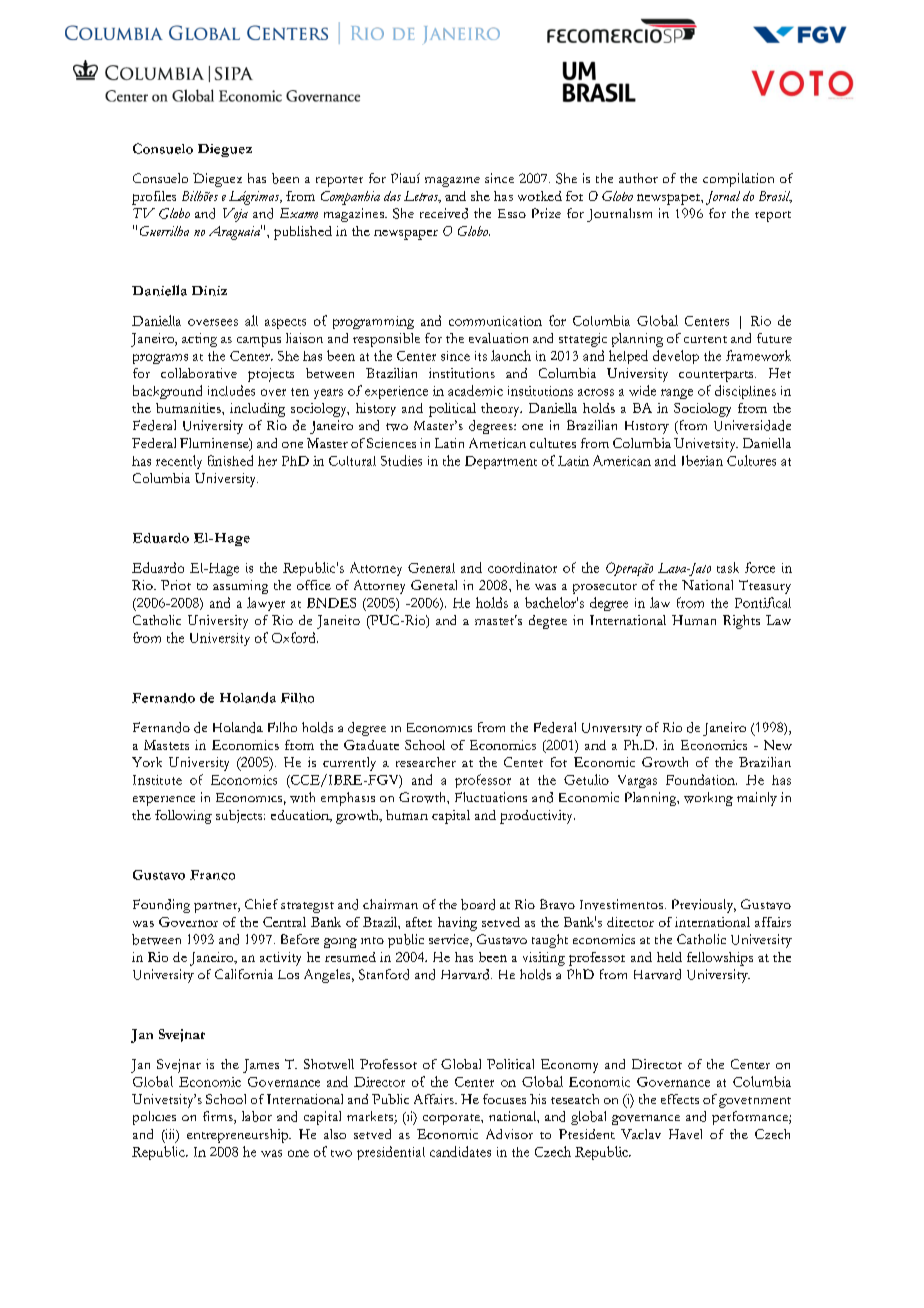 The image size is (924, 1308). What do you see at coordinates (371, 745) in the image?
I see `Graduate` at bounding box center [371, 745].
